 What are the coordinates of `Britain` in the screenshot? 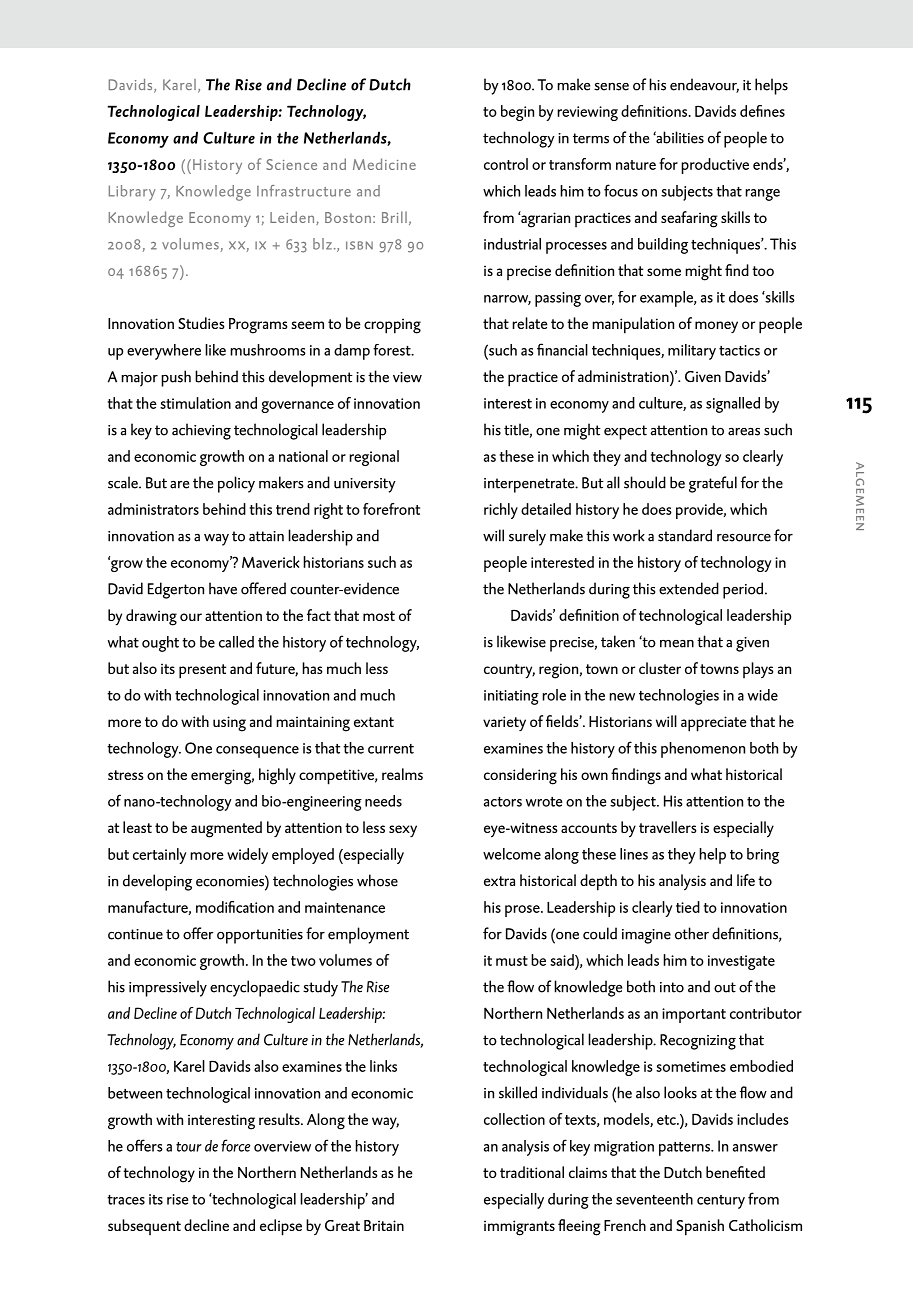 It's located at (384, 1225).
